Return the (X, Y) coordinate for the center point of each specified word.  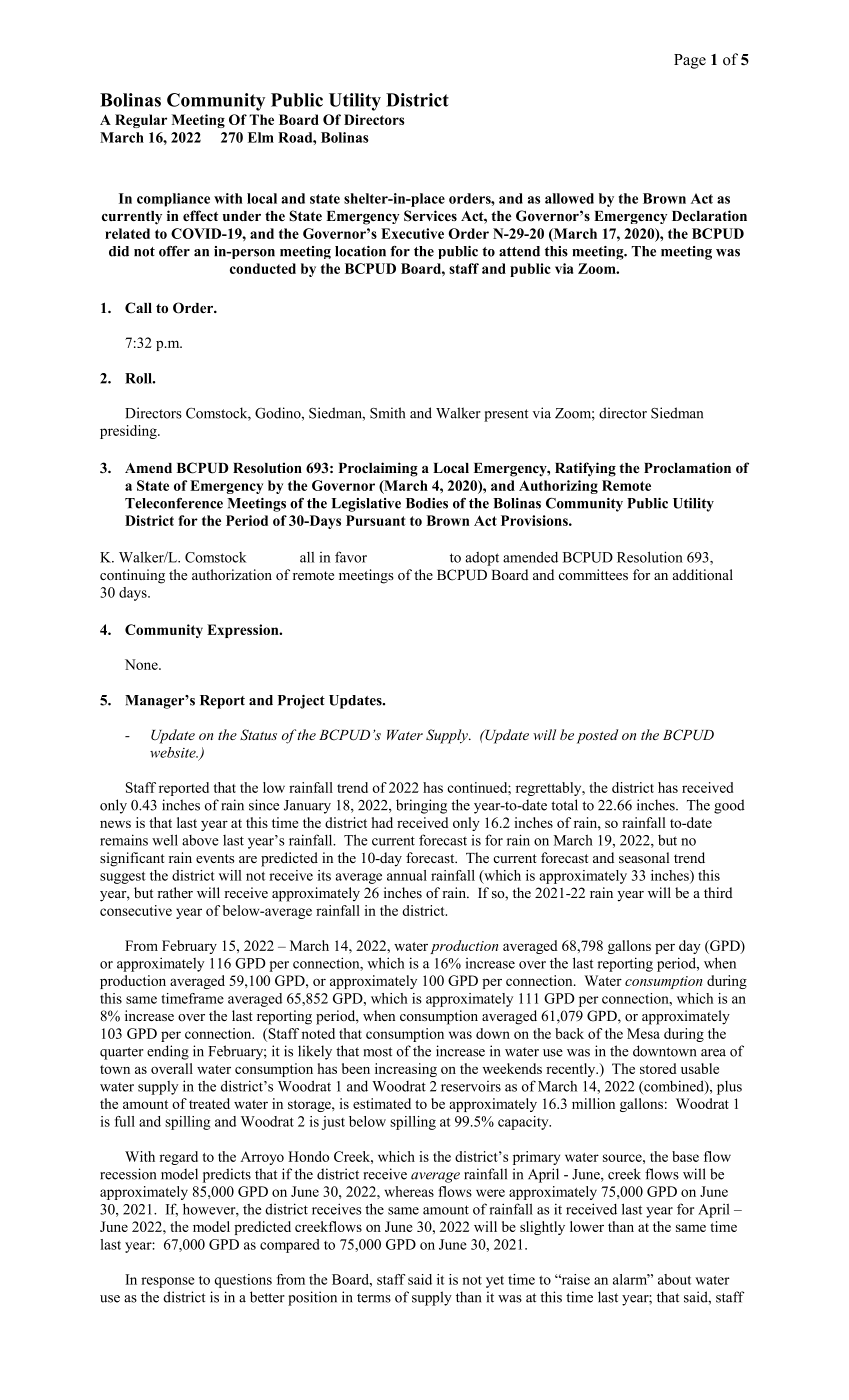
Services (430, 216)
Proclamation (687, 468)
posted (597, 736)
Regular (141, 121)
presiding (129, 432)
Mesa (643, 1033)
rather (175, 892)
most (378, 1052)
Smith (387, 413)
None (142, 664)
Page (690, 61)
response (168, 1282)
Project (301, 702)
